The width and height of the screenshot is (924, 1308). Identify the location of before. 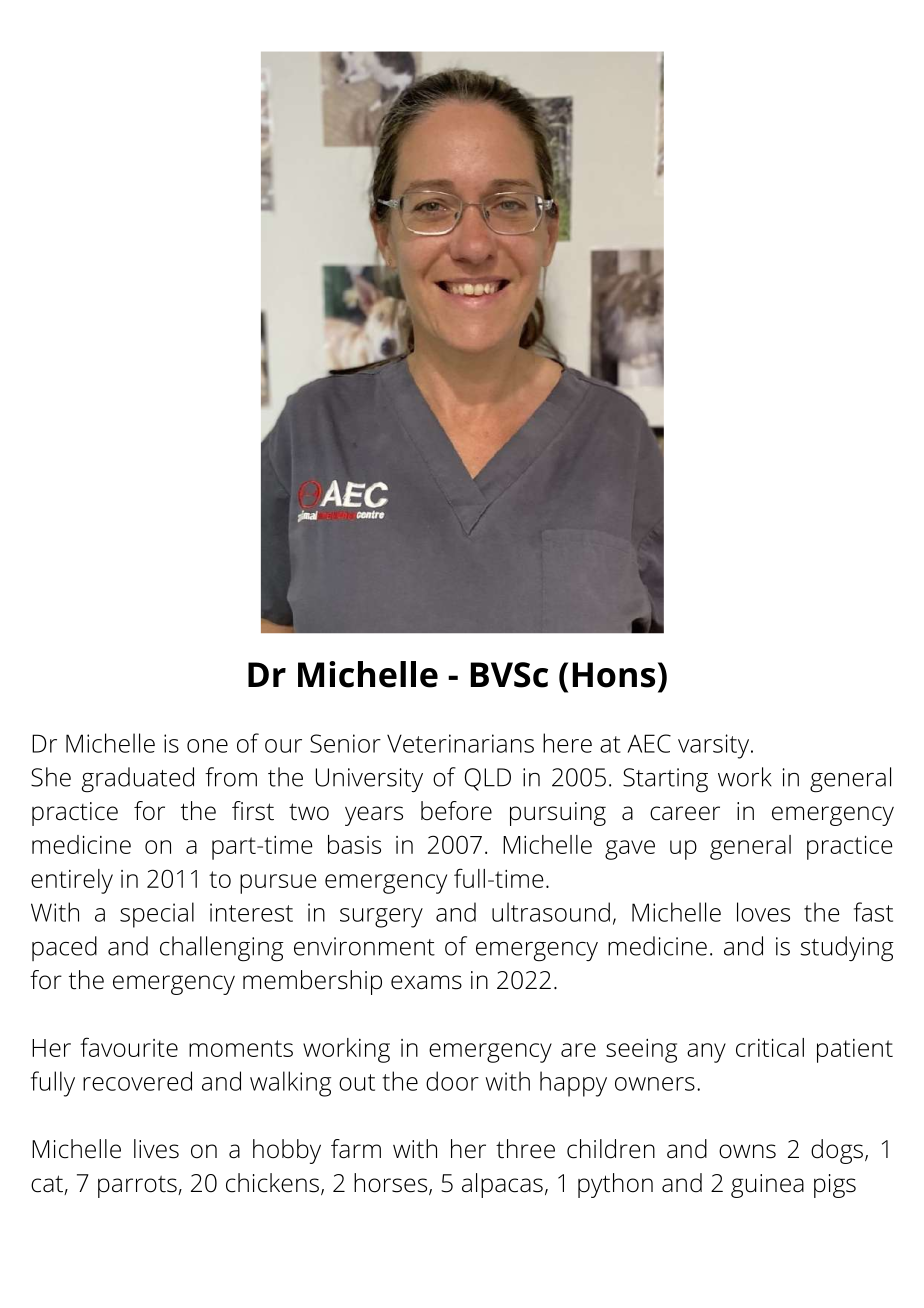
(456, 811).
